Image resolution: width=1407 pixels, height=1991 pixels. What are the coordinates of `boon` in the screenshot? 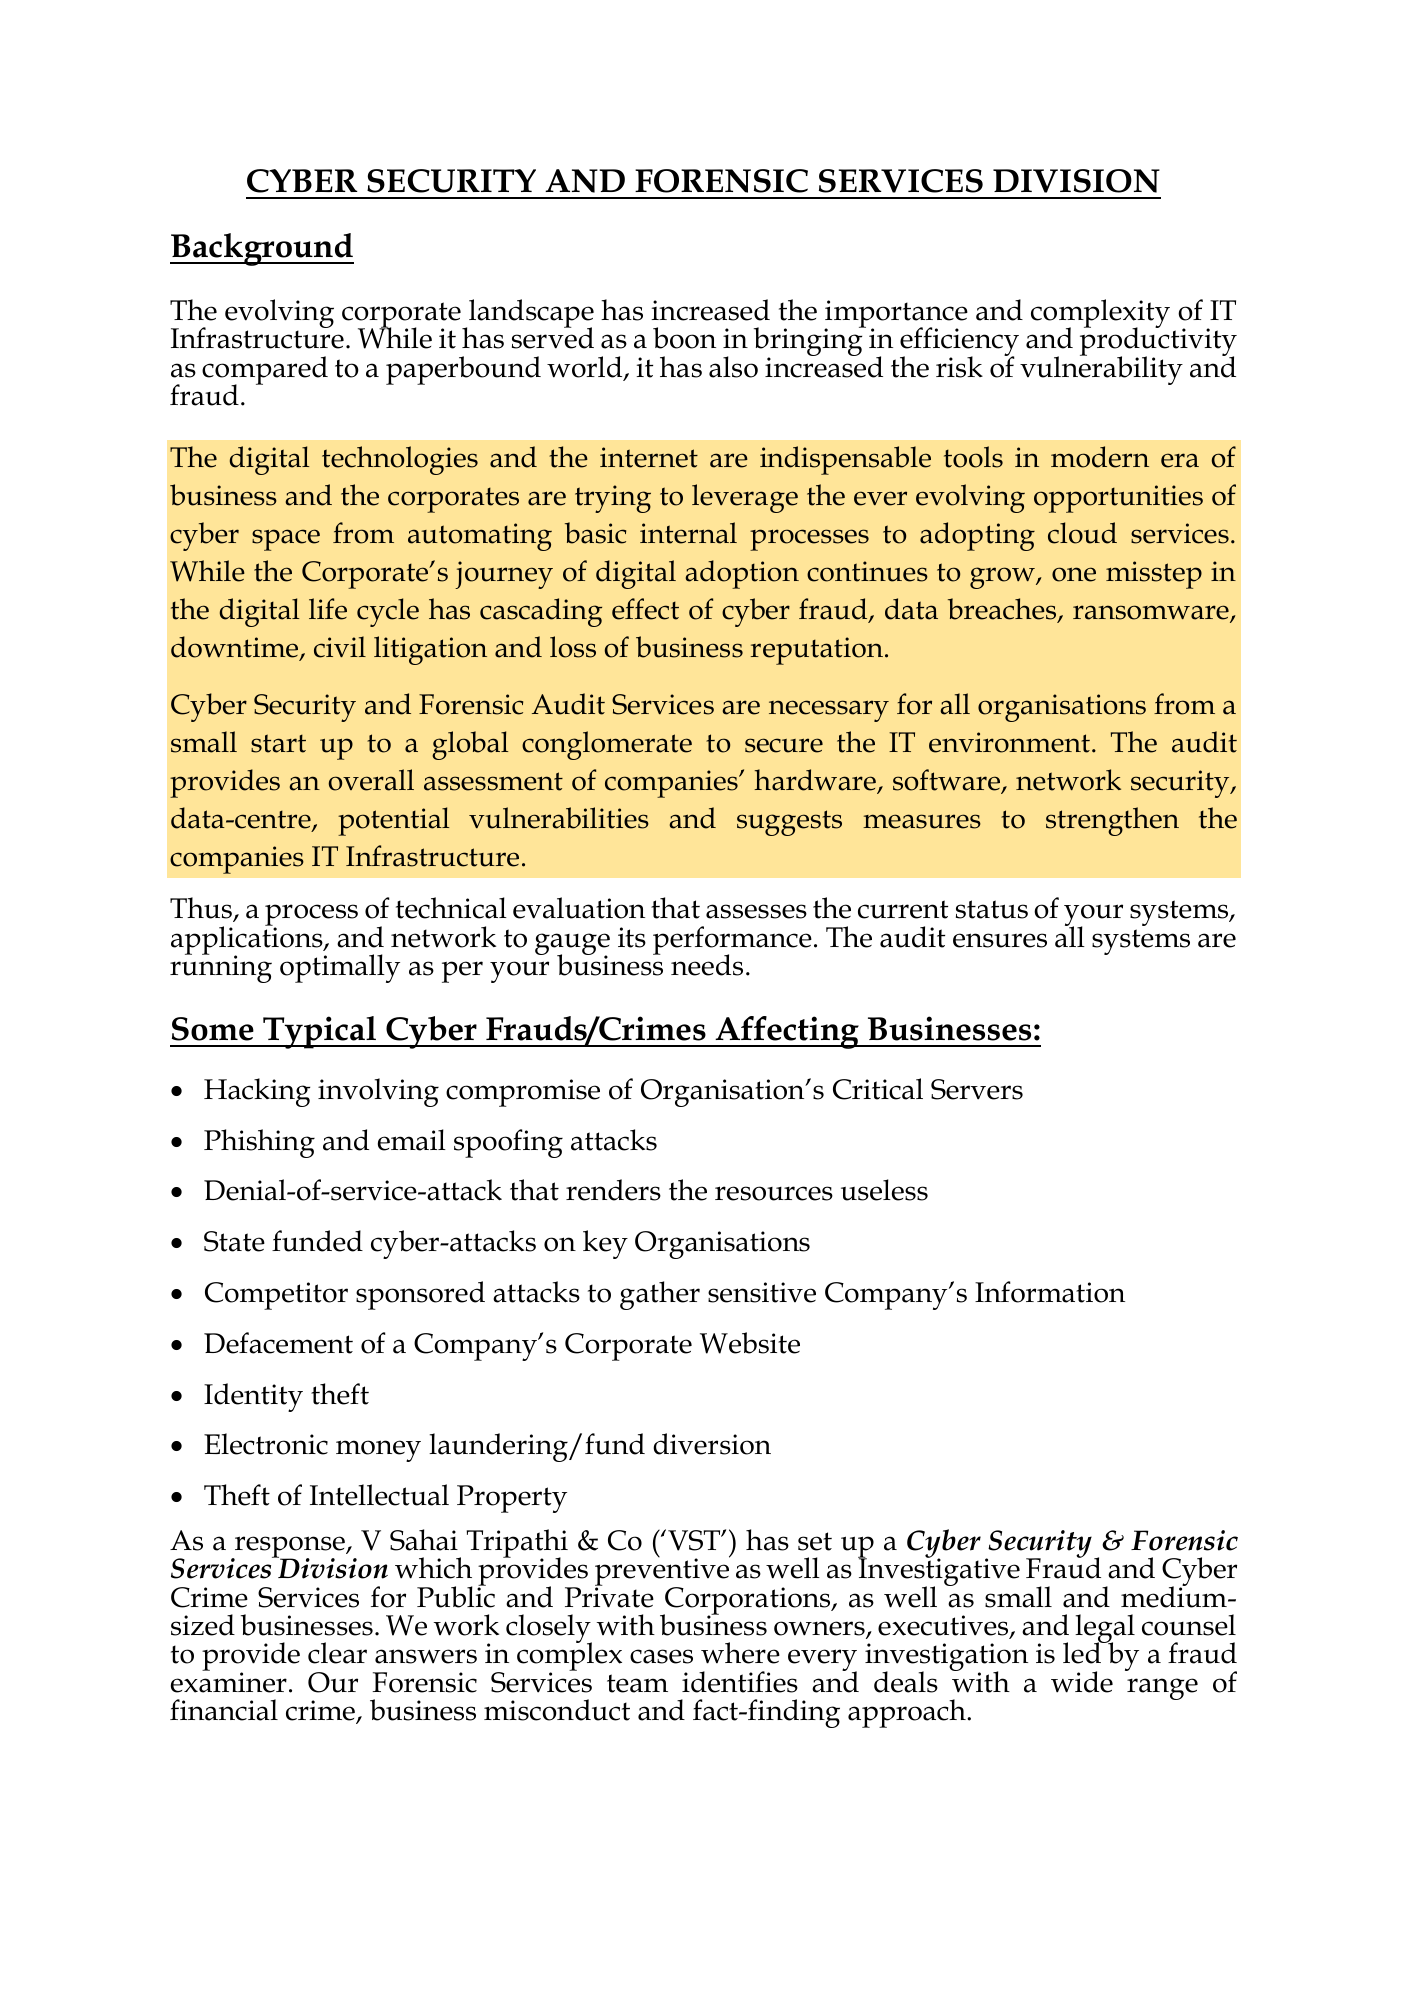 It's located at (684, 338).
